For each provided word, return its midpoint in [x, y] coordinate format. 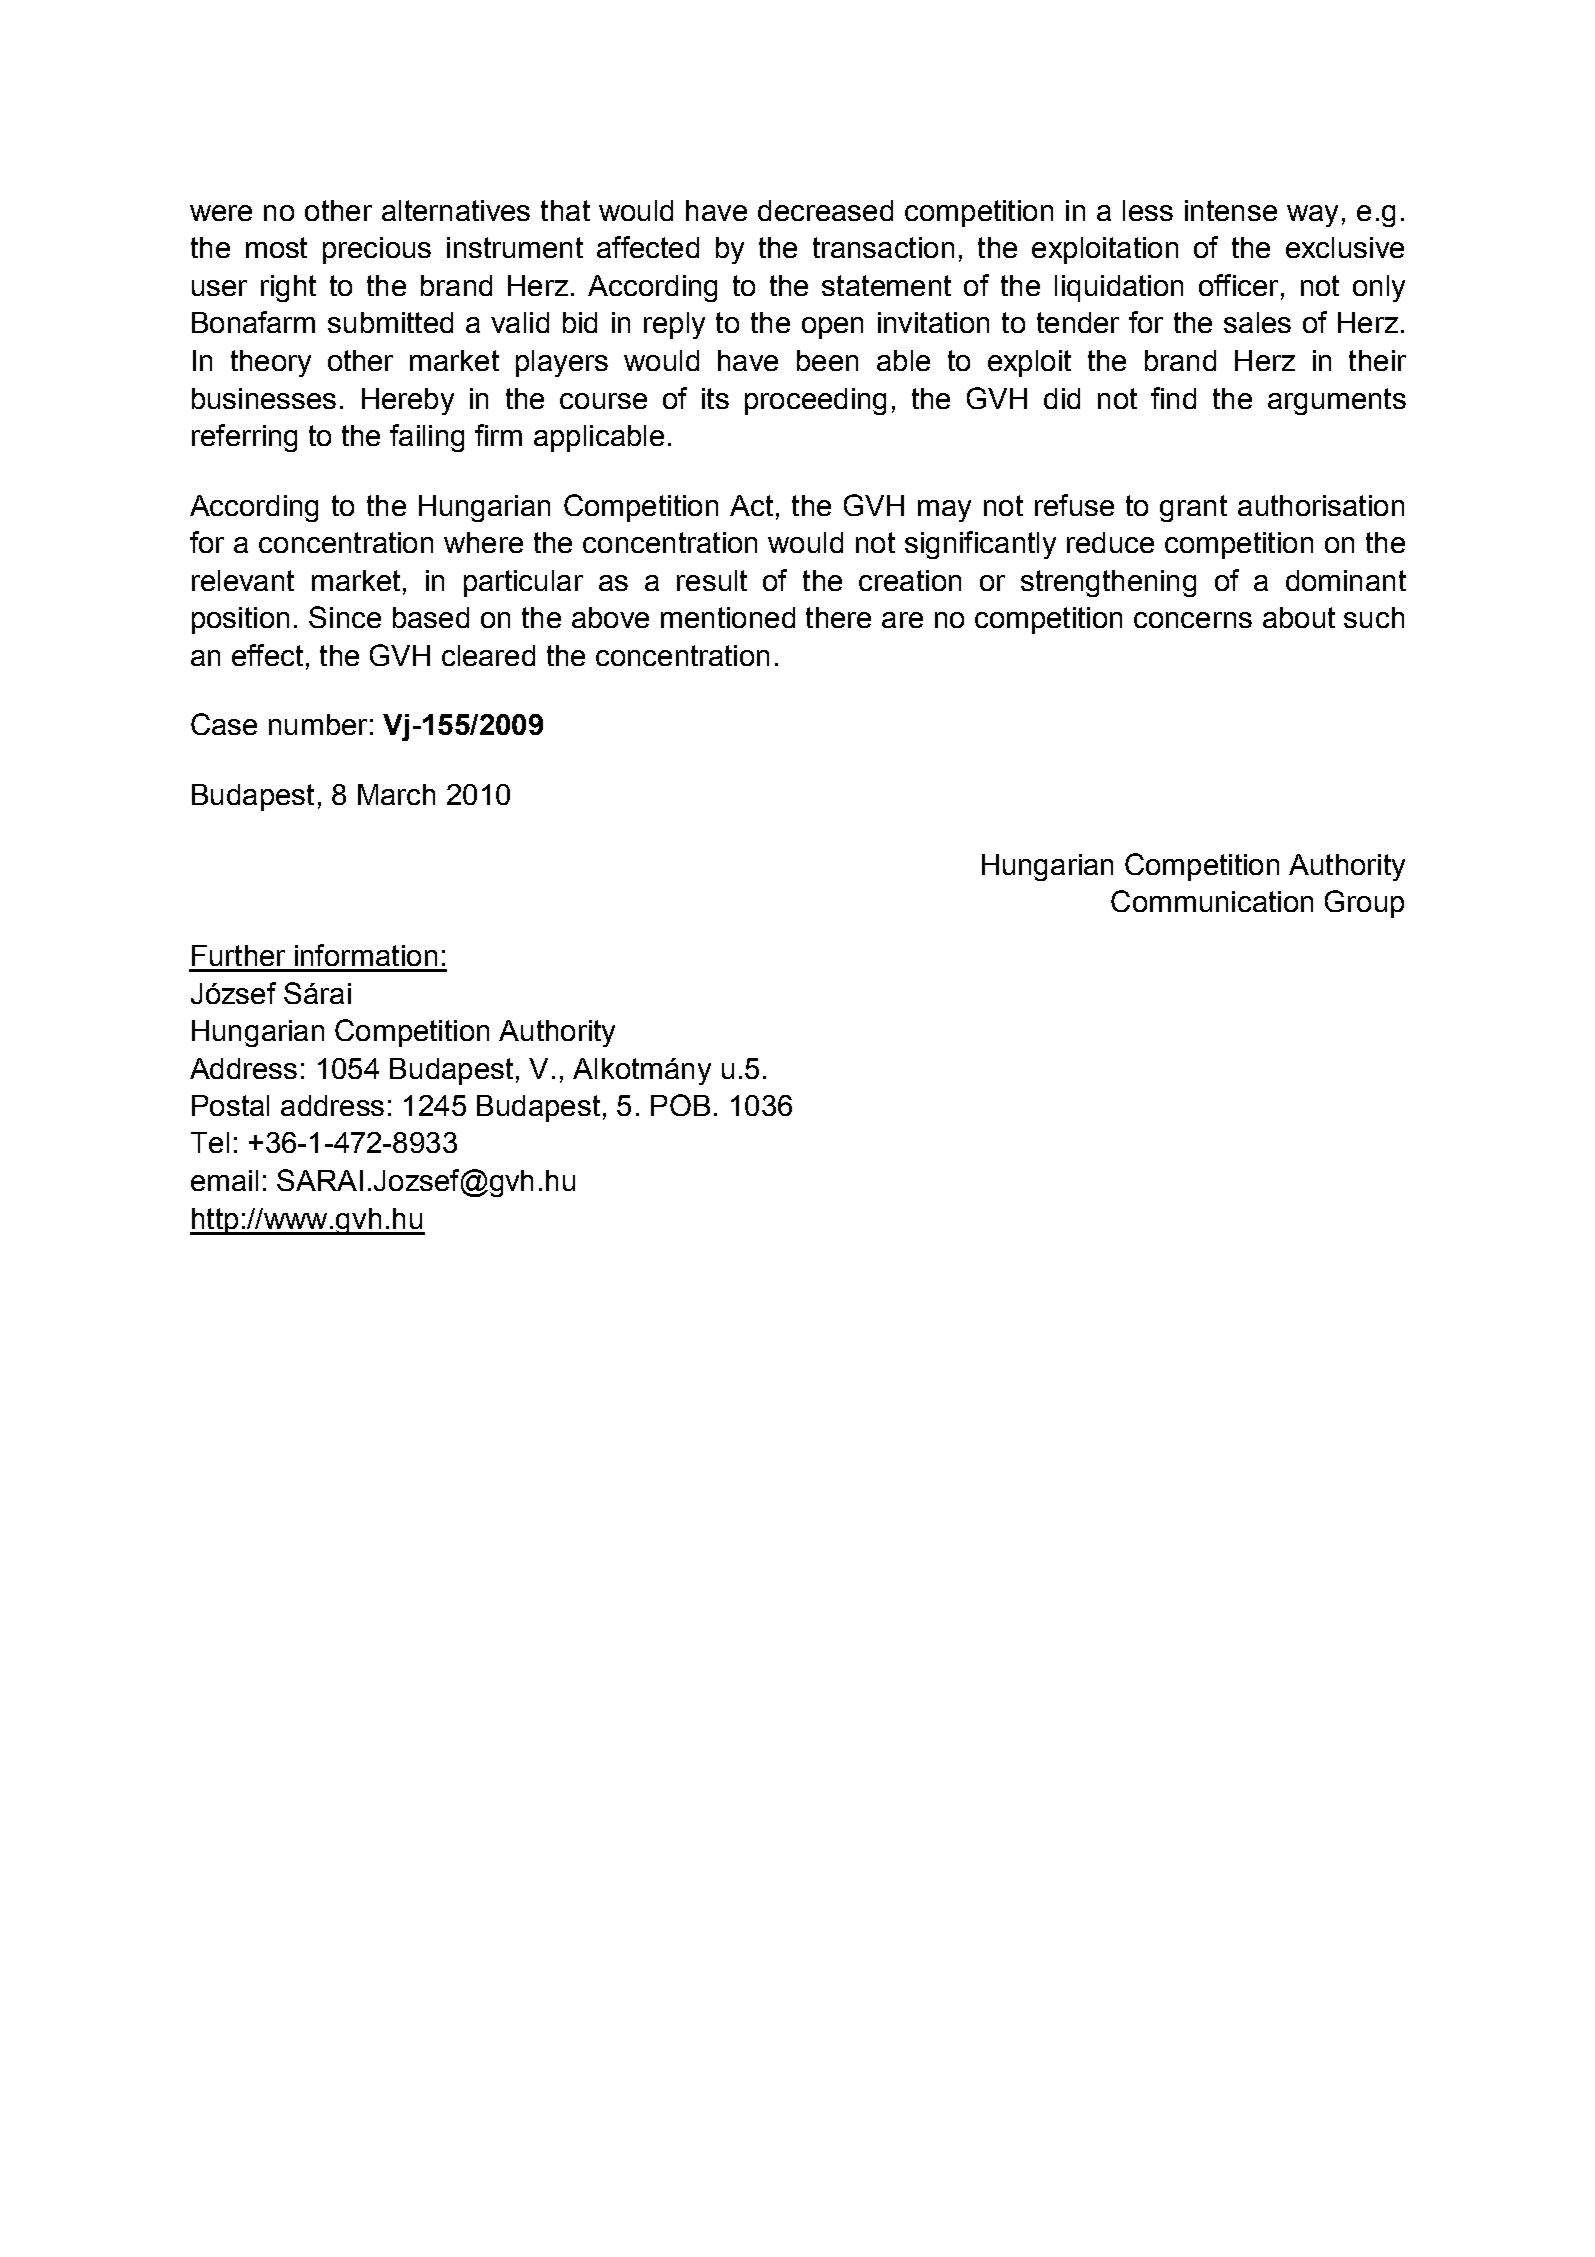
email [224, 1180]
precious [377, 250]
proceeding [815, 401]
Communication [1212, 901]
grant [1193, 508]
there [838, 617]
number [318, 724]
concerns [1193, 620]
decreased [825, 210]
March [396, 794]
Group [1364, 904]
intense [1231, 210]
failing [427, 438]
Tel [210, 1142]
